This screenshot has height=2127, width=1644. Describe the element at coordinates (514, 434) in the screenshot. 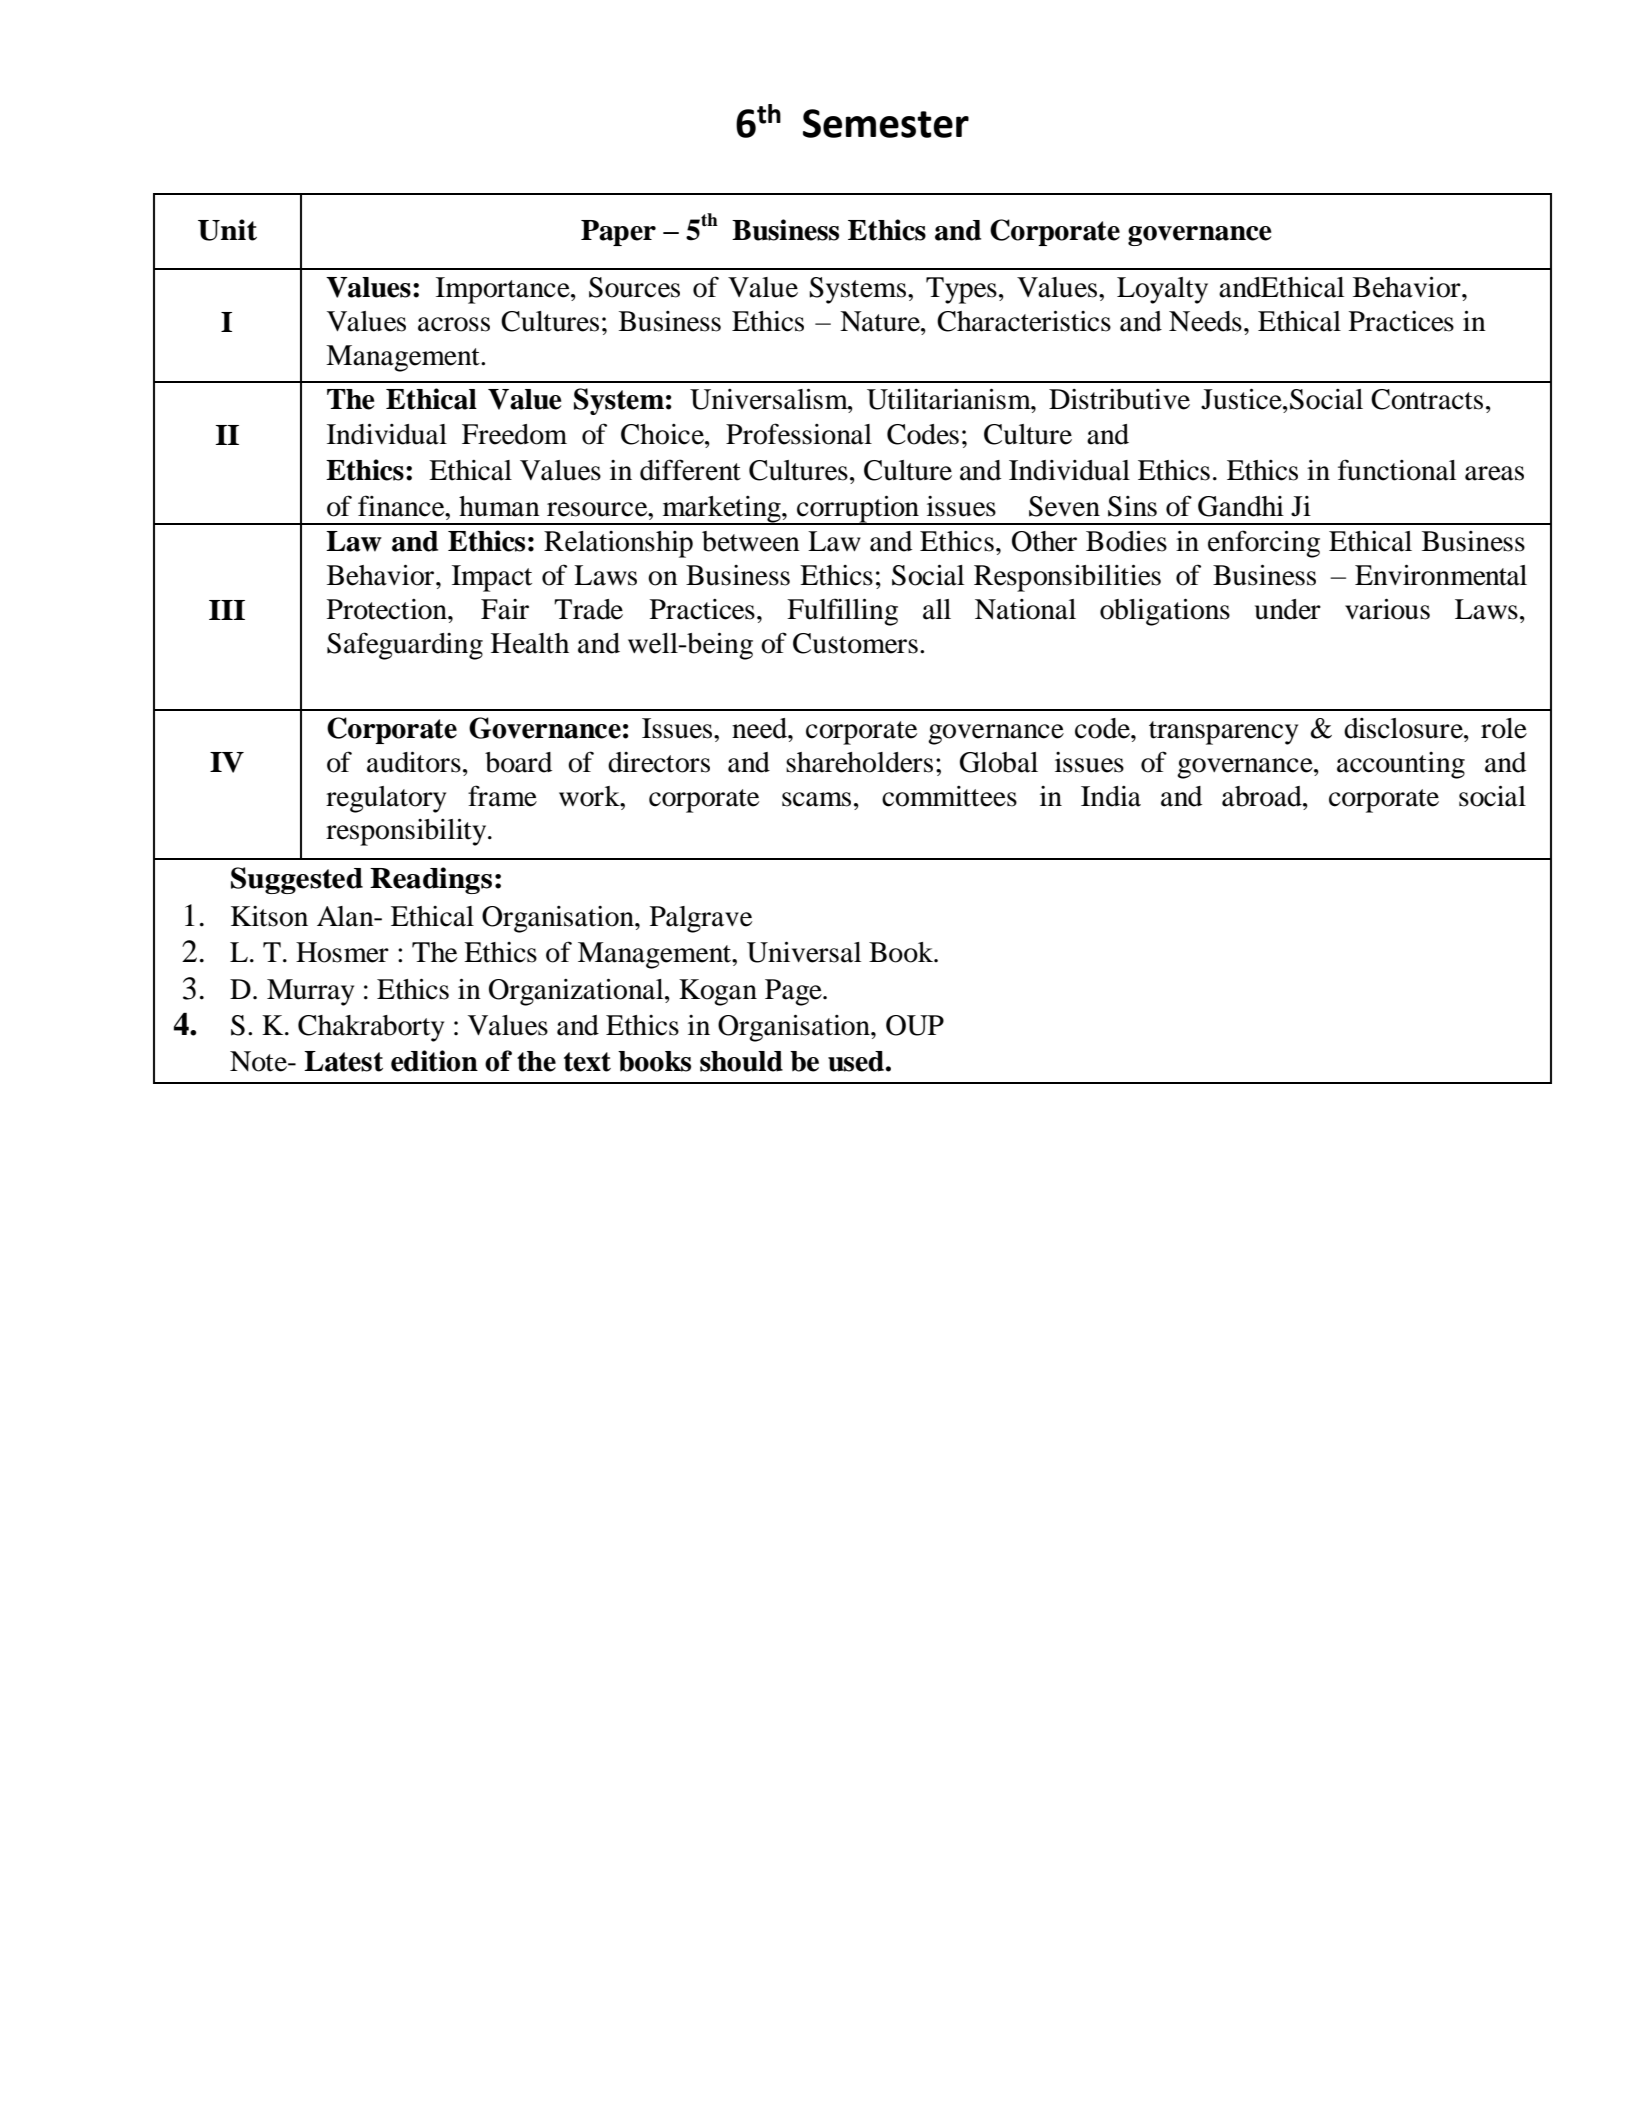

I see `Freedom` at that location.
